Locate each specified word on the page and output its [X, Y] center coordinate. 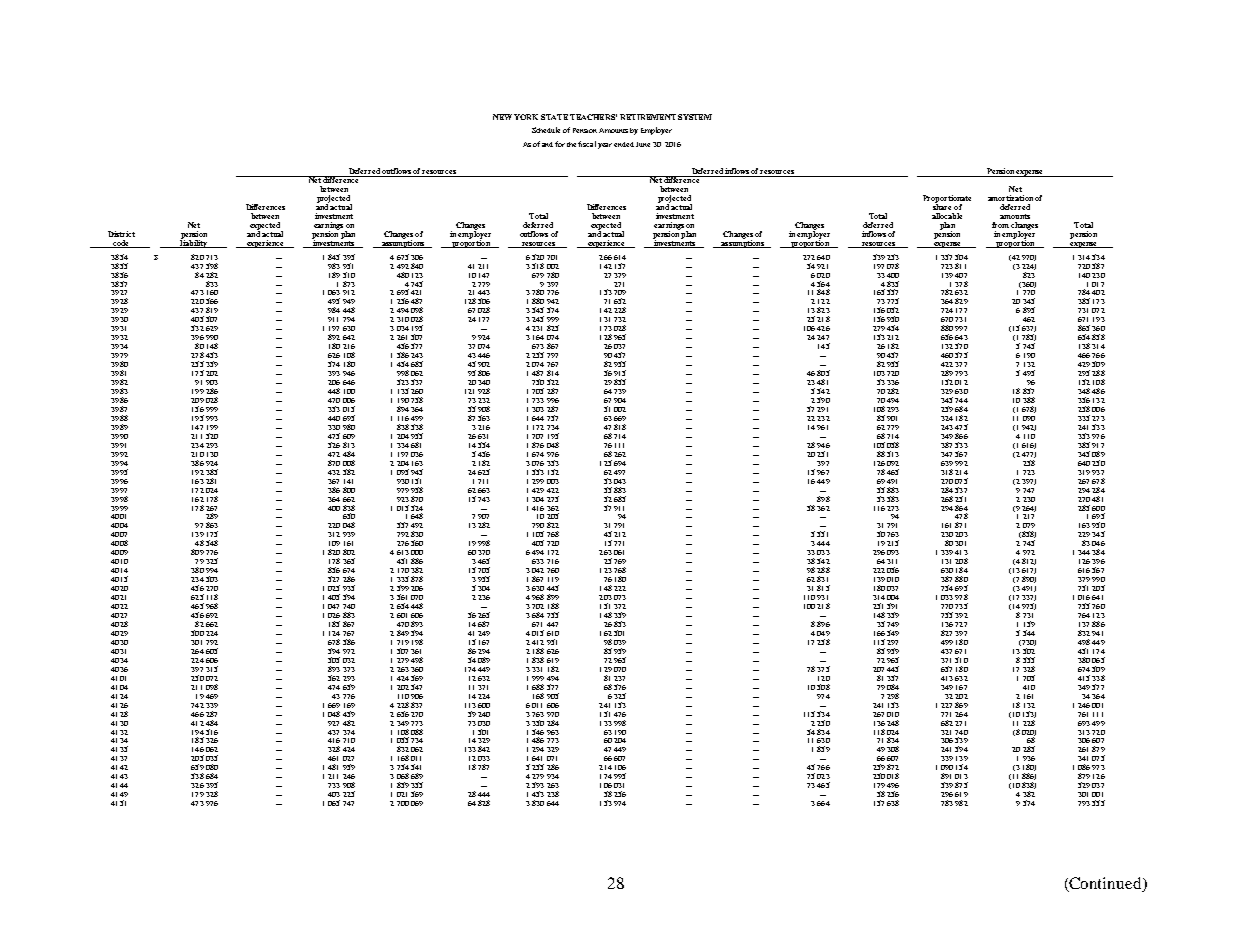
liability [193, 243]
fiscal [587, 144]
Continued [1106, 884]
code [121, 244]
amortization [1010, 198]
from [1000, 225]
